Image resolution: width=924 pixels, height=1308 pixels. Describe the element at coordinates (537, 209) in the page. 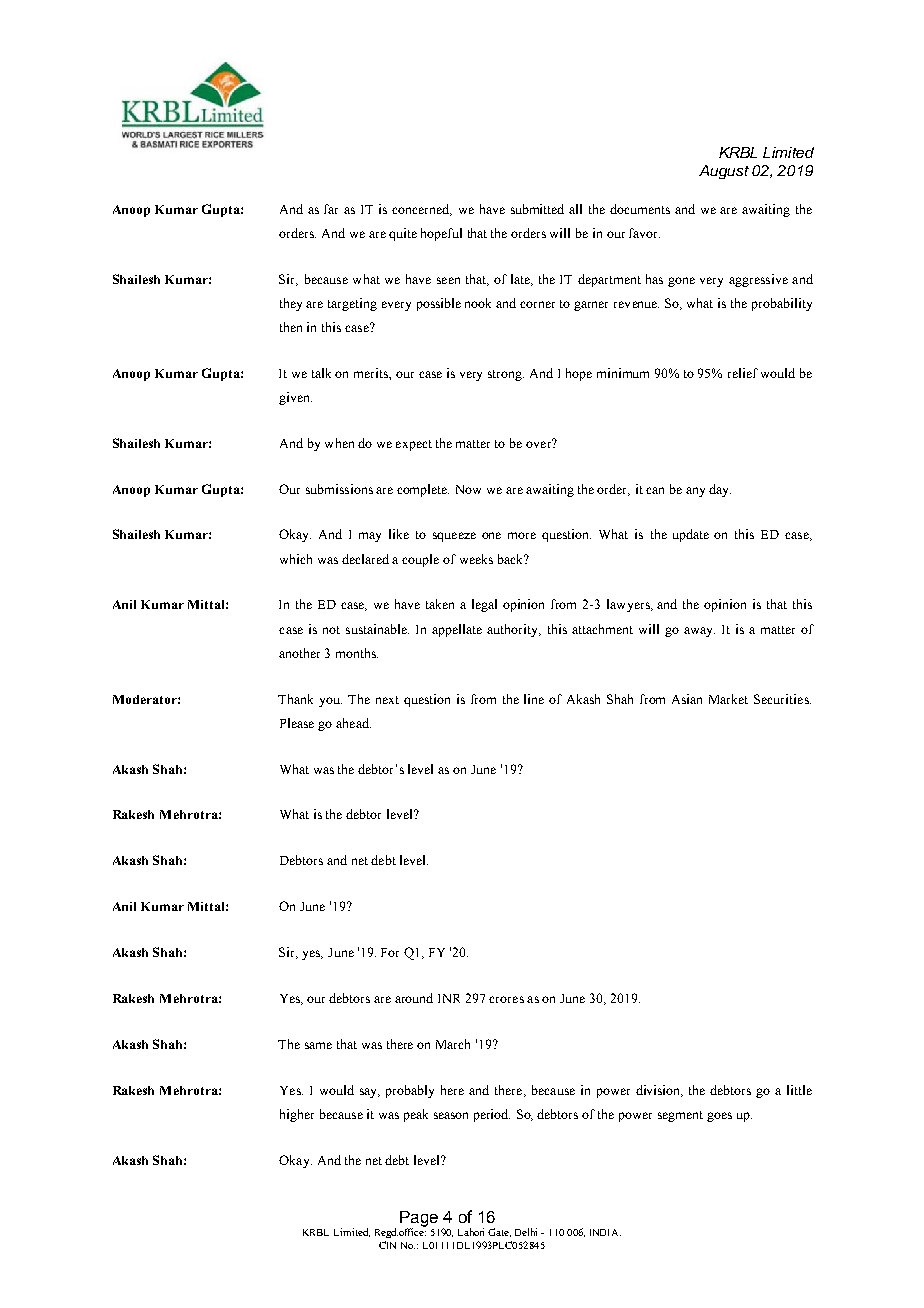

I see `submitted` at that location.
